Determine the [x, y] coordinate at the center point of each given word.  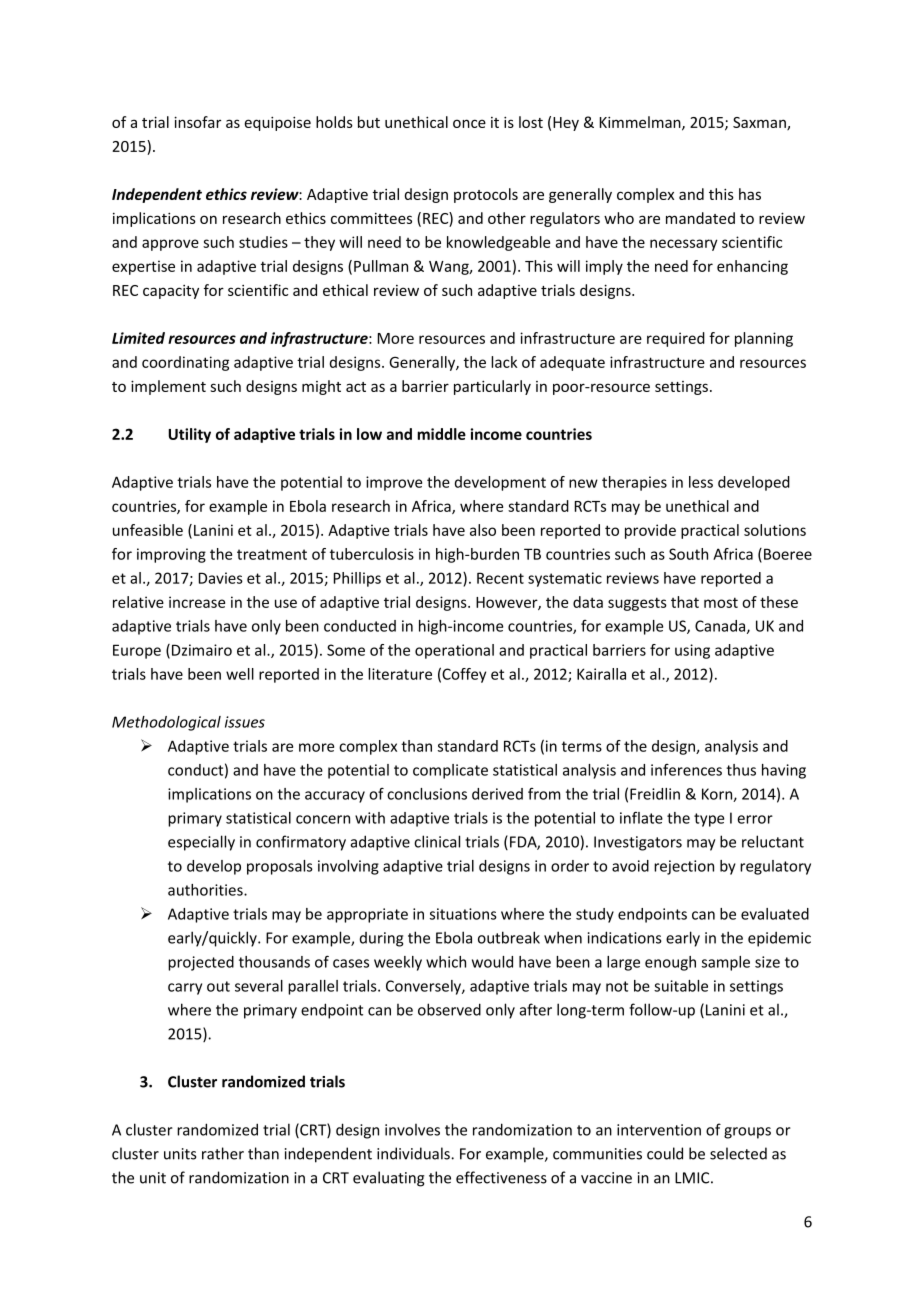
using [692, 651]
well [240, 674]
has [750, 194]
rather [223, 1153]
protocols [486, 195]
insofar [197, 122]
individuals [414, 1153]
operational [454, 651]
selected [738, 1153]
